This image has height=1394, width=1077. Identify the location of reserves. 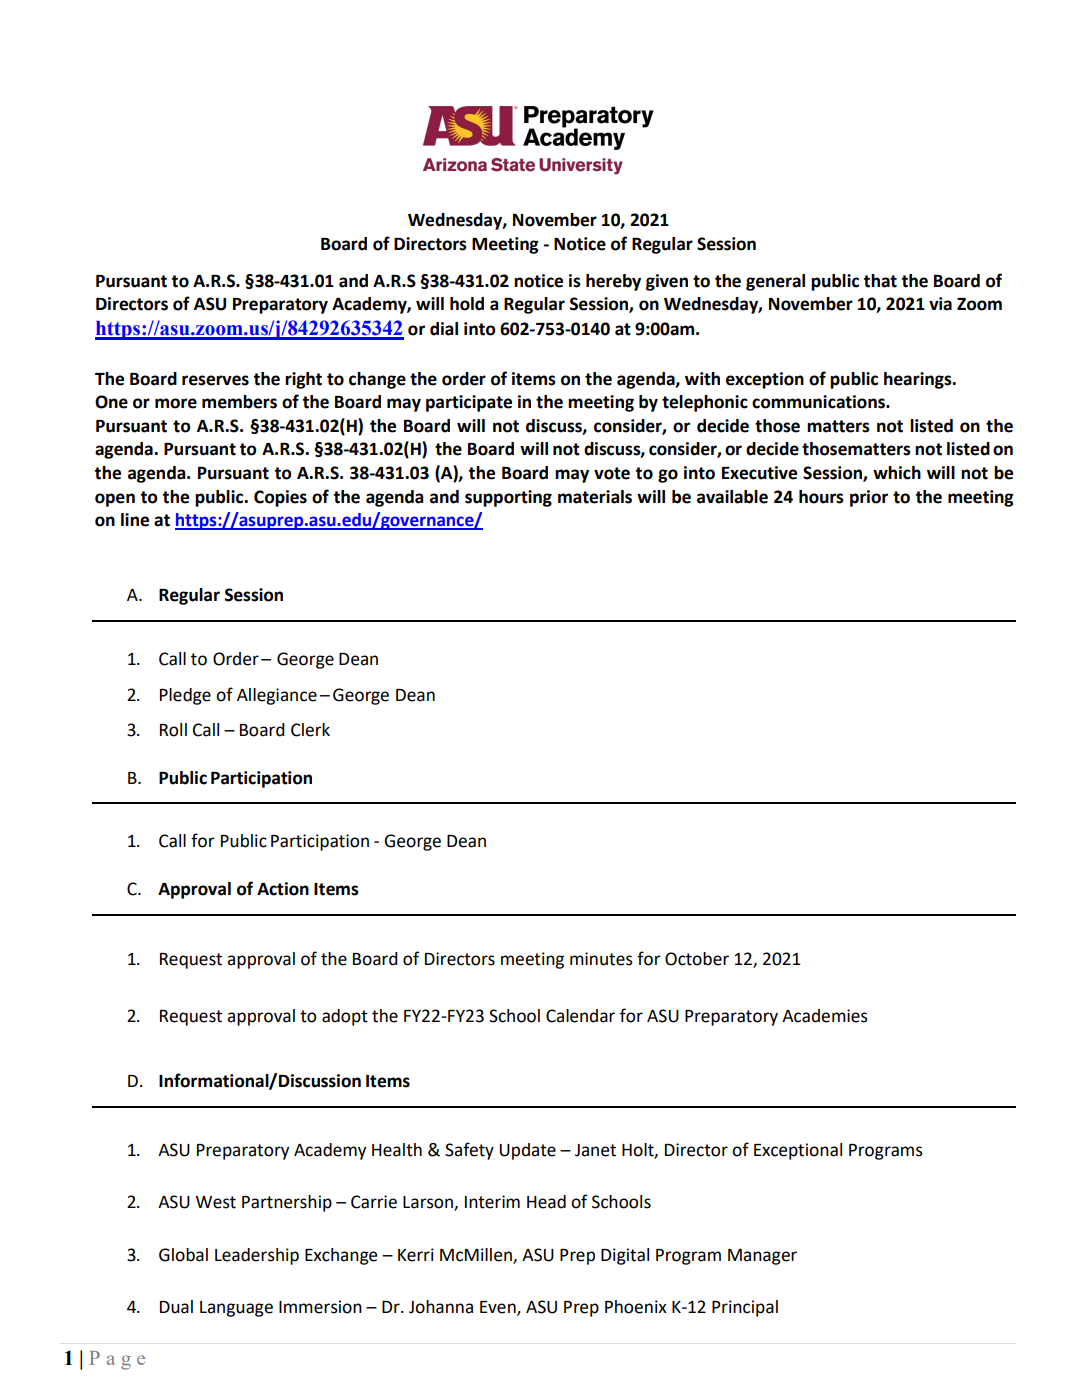
(215, 380).
